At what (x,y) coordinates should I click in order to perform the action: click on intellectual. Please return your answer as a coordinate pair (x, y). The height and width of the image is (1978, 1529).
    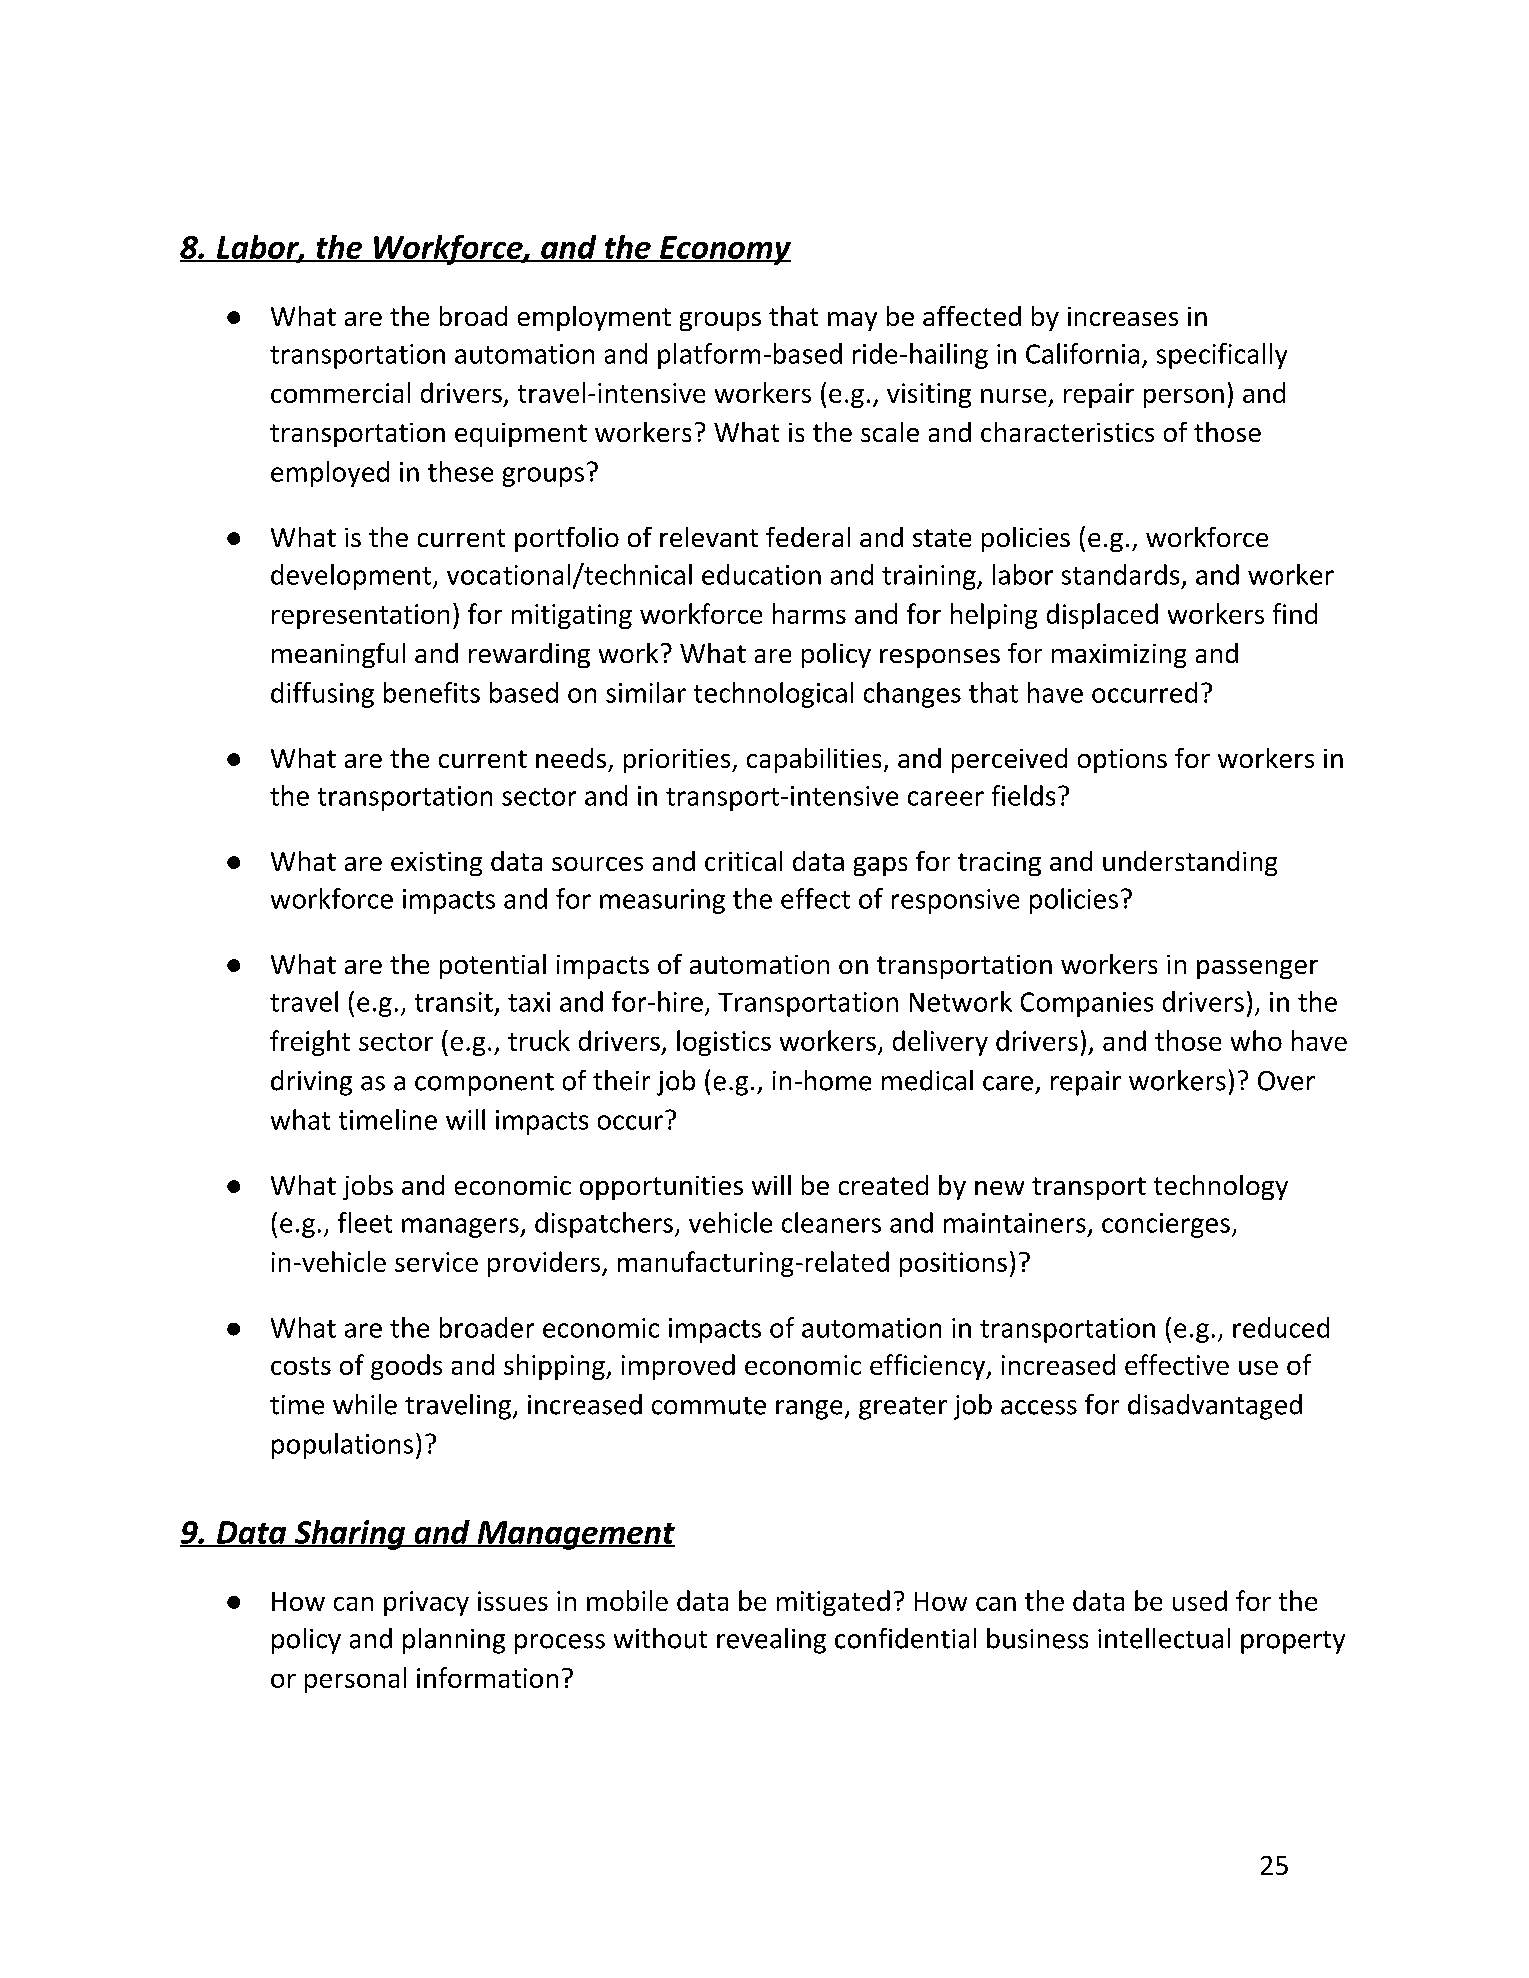
    Looking at the image, I should click on (1164, 1638).
